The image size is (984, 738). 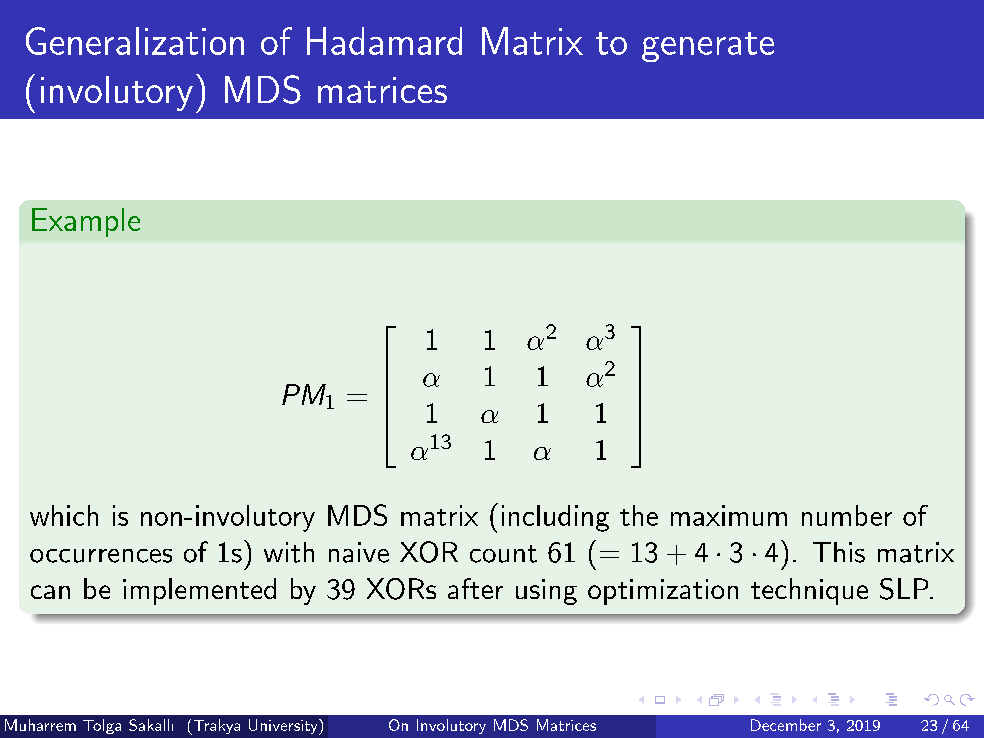 I want to click on using, so click(x=546, y=592).
